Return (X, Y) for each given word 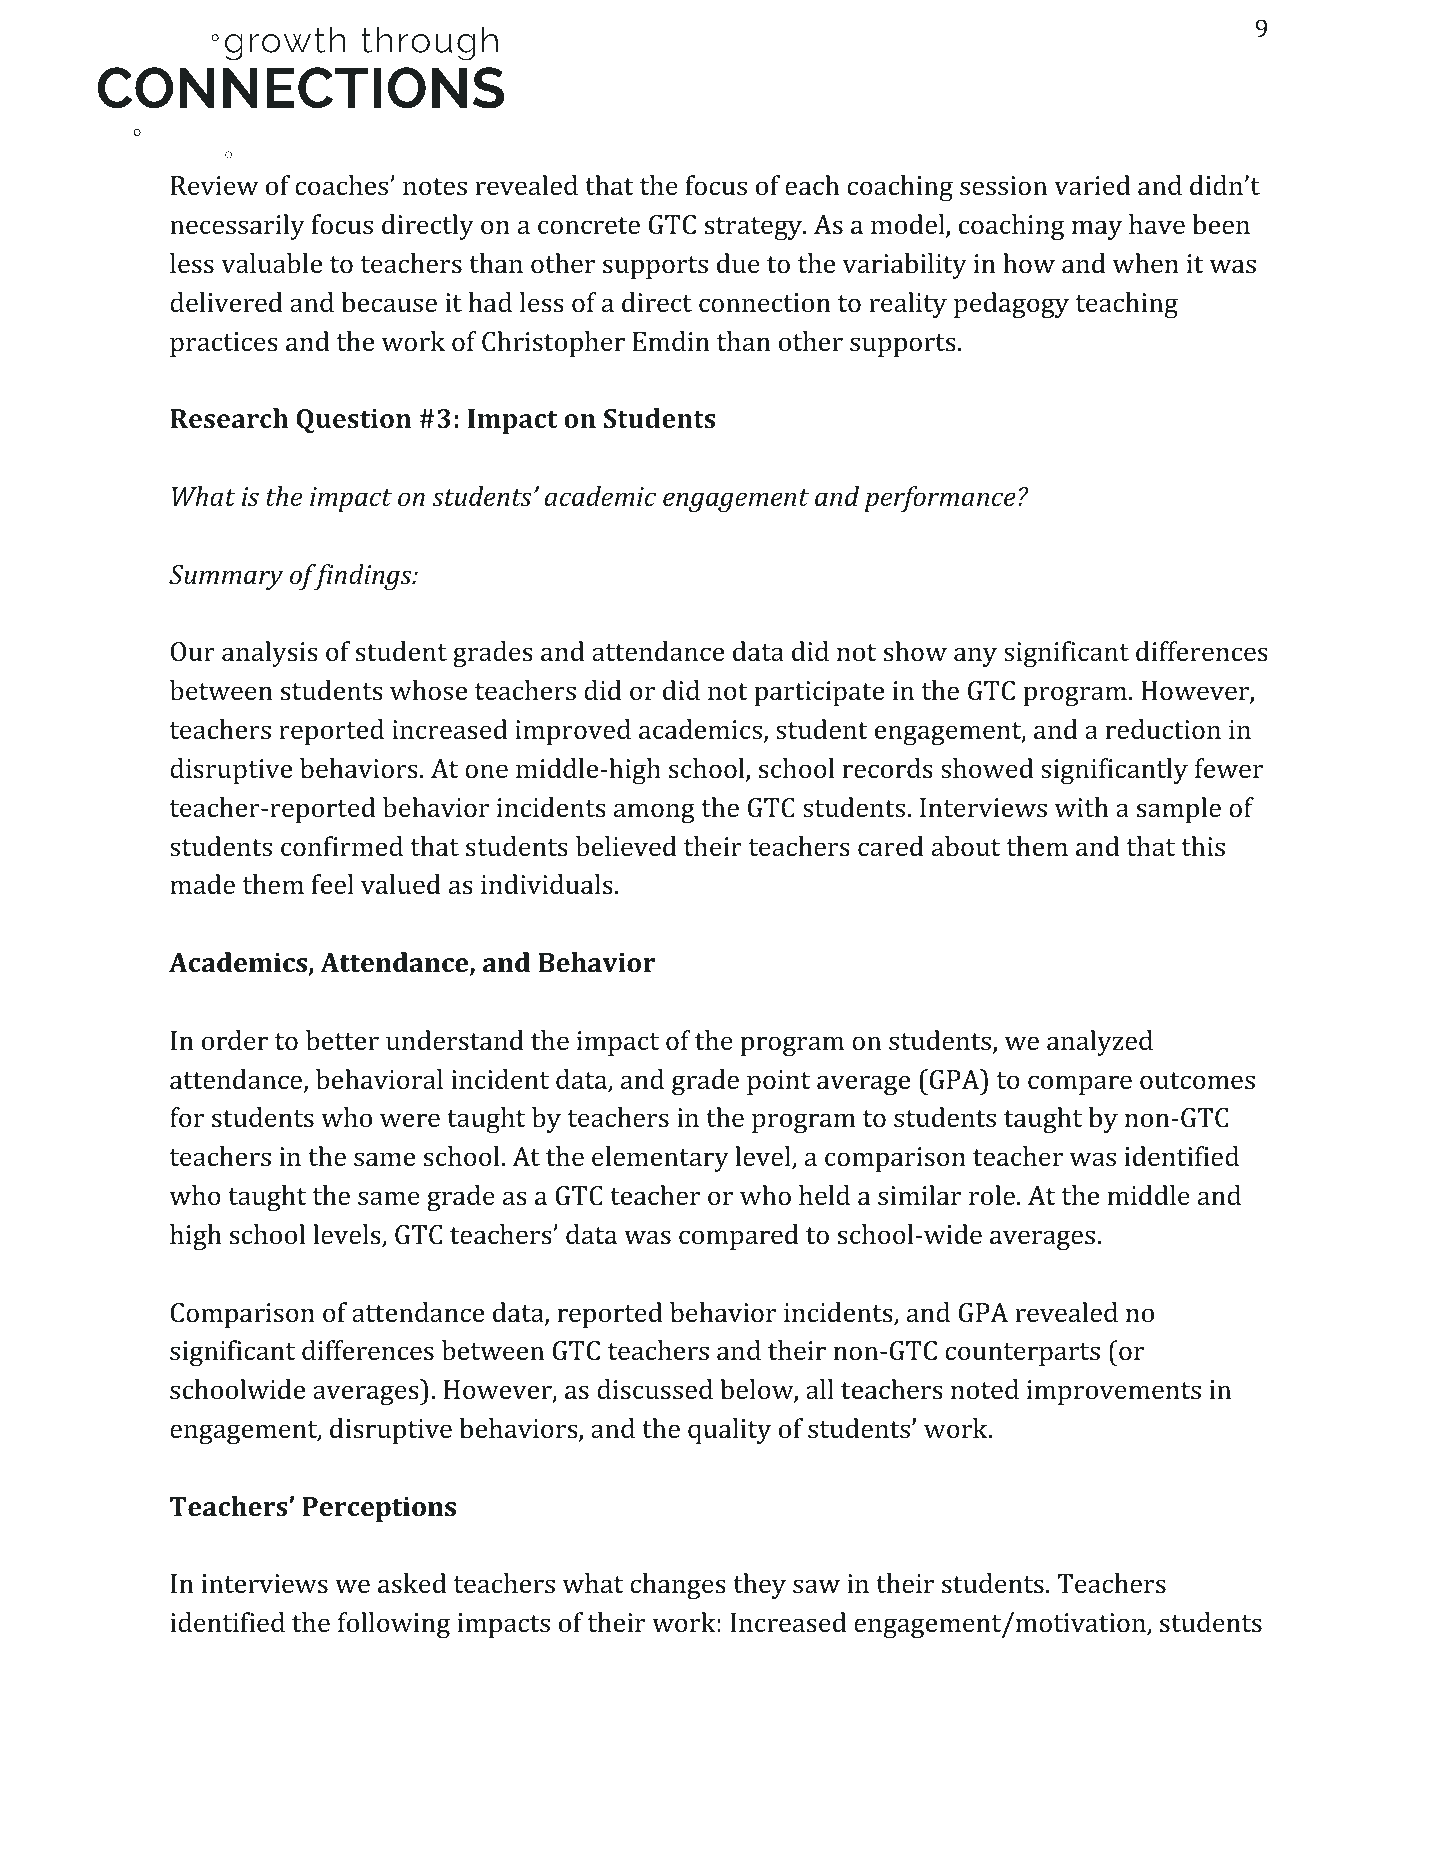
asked (412, 1583)
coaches (341, 185)
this (1203, 846)
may (1097, 230)
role (992, 1195)
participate (819, 693)
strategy (754, 228)
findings (362, 577)
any (975, 657)
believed (626, 846)
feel (333, 884)
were (410, 1120)
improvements (1114, 1392)
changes (678, 1586)
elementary (660, 1159)
